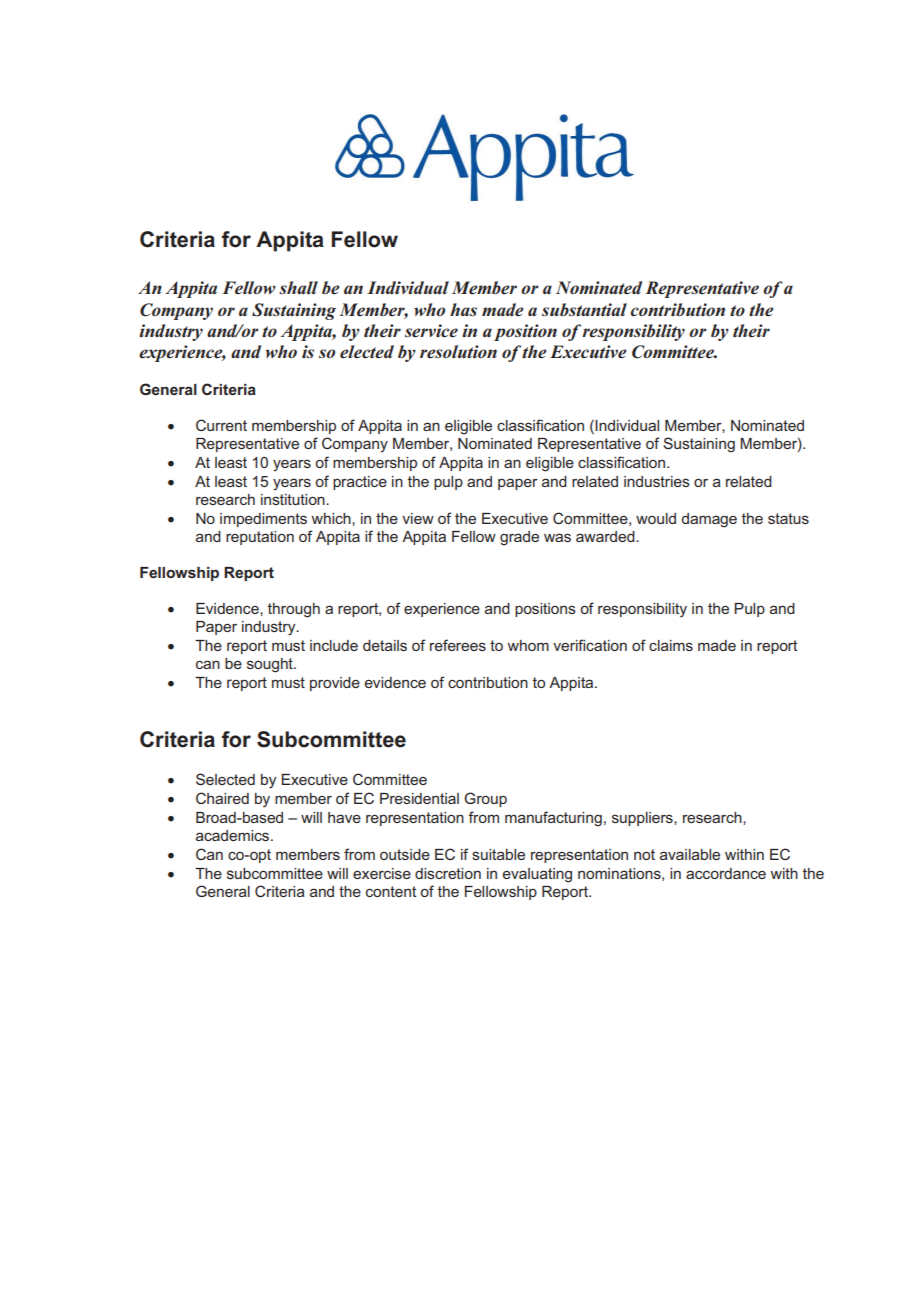 This page has height=1308, width=924. I want to click on elected, so click(367, 352).
